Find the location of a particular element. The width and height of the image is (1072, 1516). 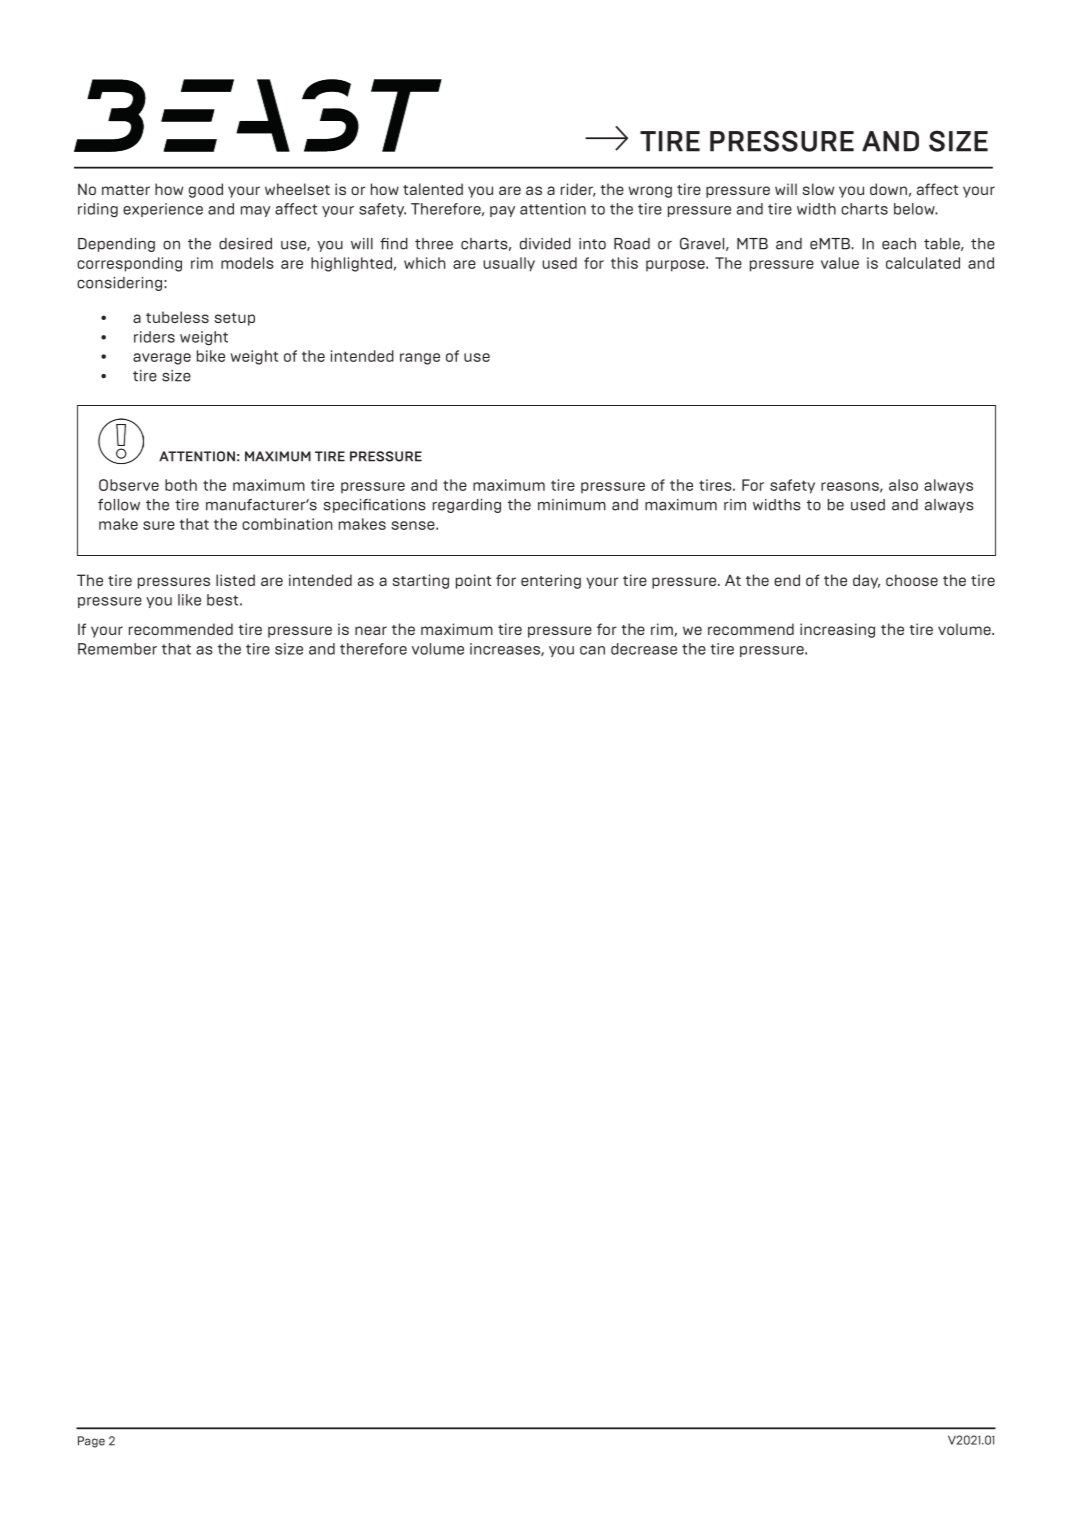

increases is located at coordinates (506, 649).
